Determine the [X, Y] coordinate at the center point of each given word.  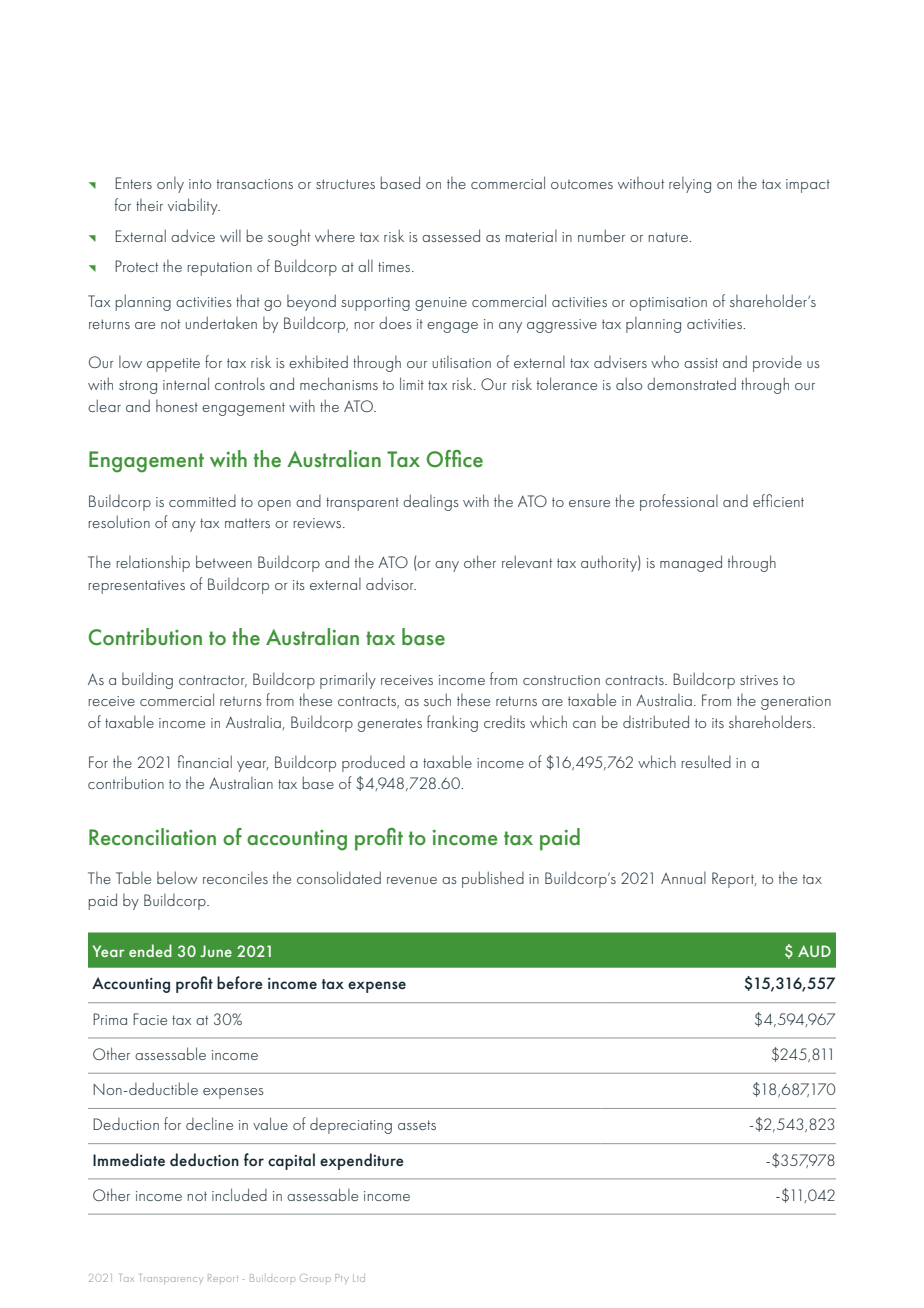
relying [690, 185]
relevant [527, 561]
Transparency [171, 1279]
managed [691, 563]
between [224, 561]
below [177, 877]
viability [194, 206]
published [493, 879]
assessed [451, 235]
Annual [683, 878]
